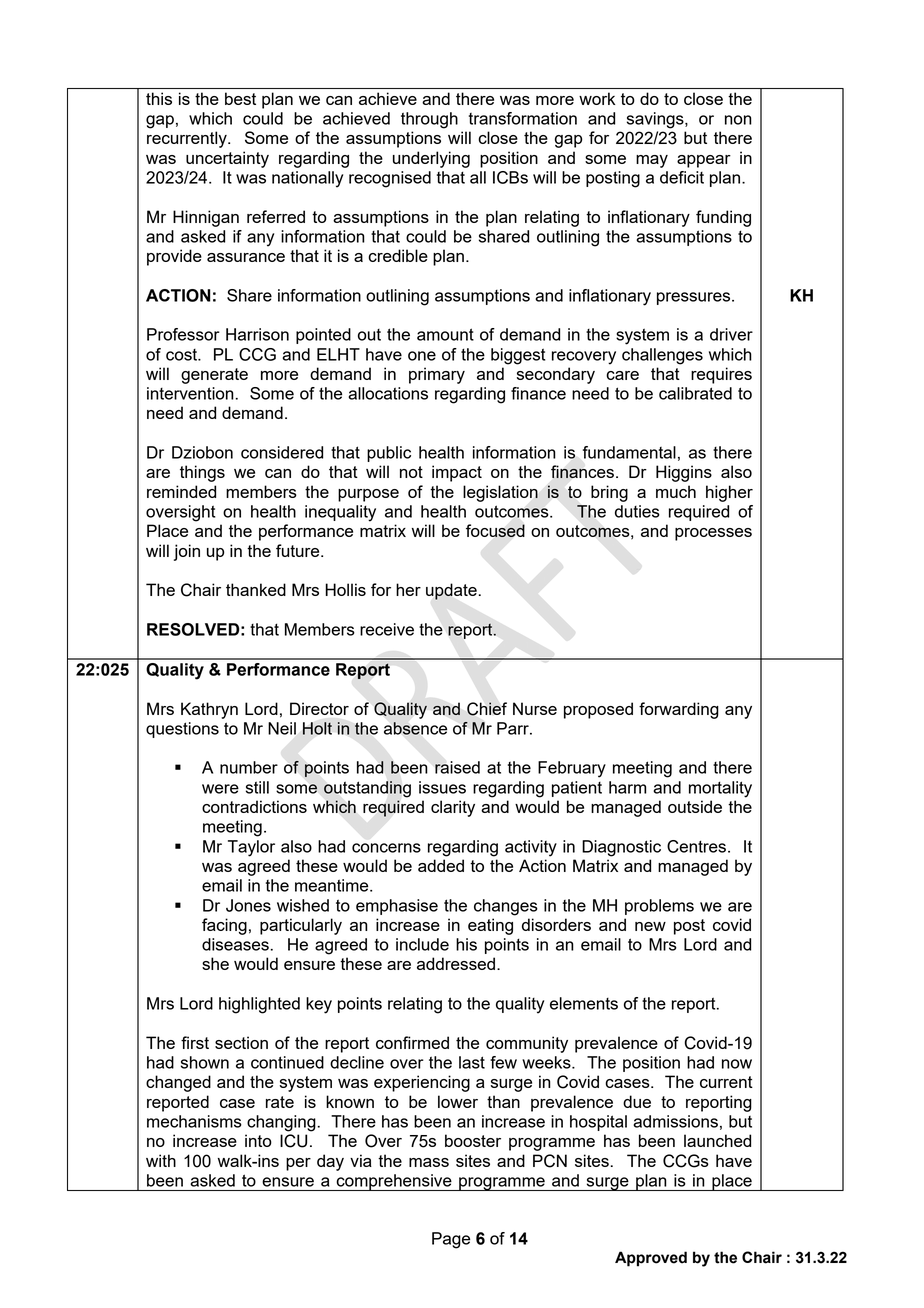 The image size is (924, 1308). What do you see at coordinates (676, 491) in the document?
I see `much` at bounding box center [676, 491].
